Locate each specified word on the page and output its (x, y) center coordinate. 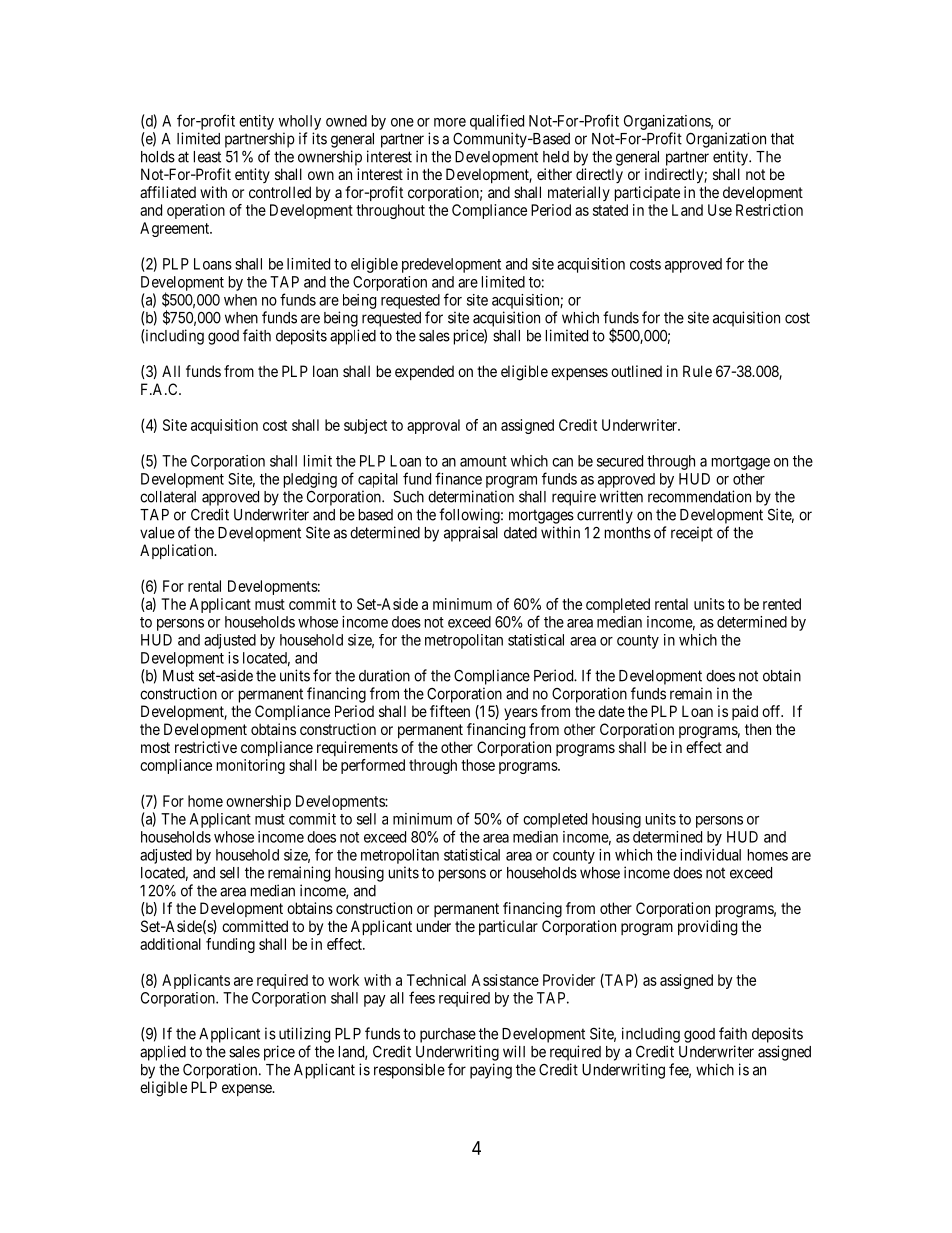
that (782, 139)
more (450, 122)
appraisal (471, 534)
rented (782, 604)
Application (178, 551)
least (207, 157)
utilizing (304, 1035)
